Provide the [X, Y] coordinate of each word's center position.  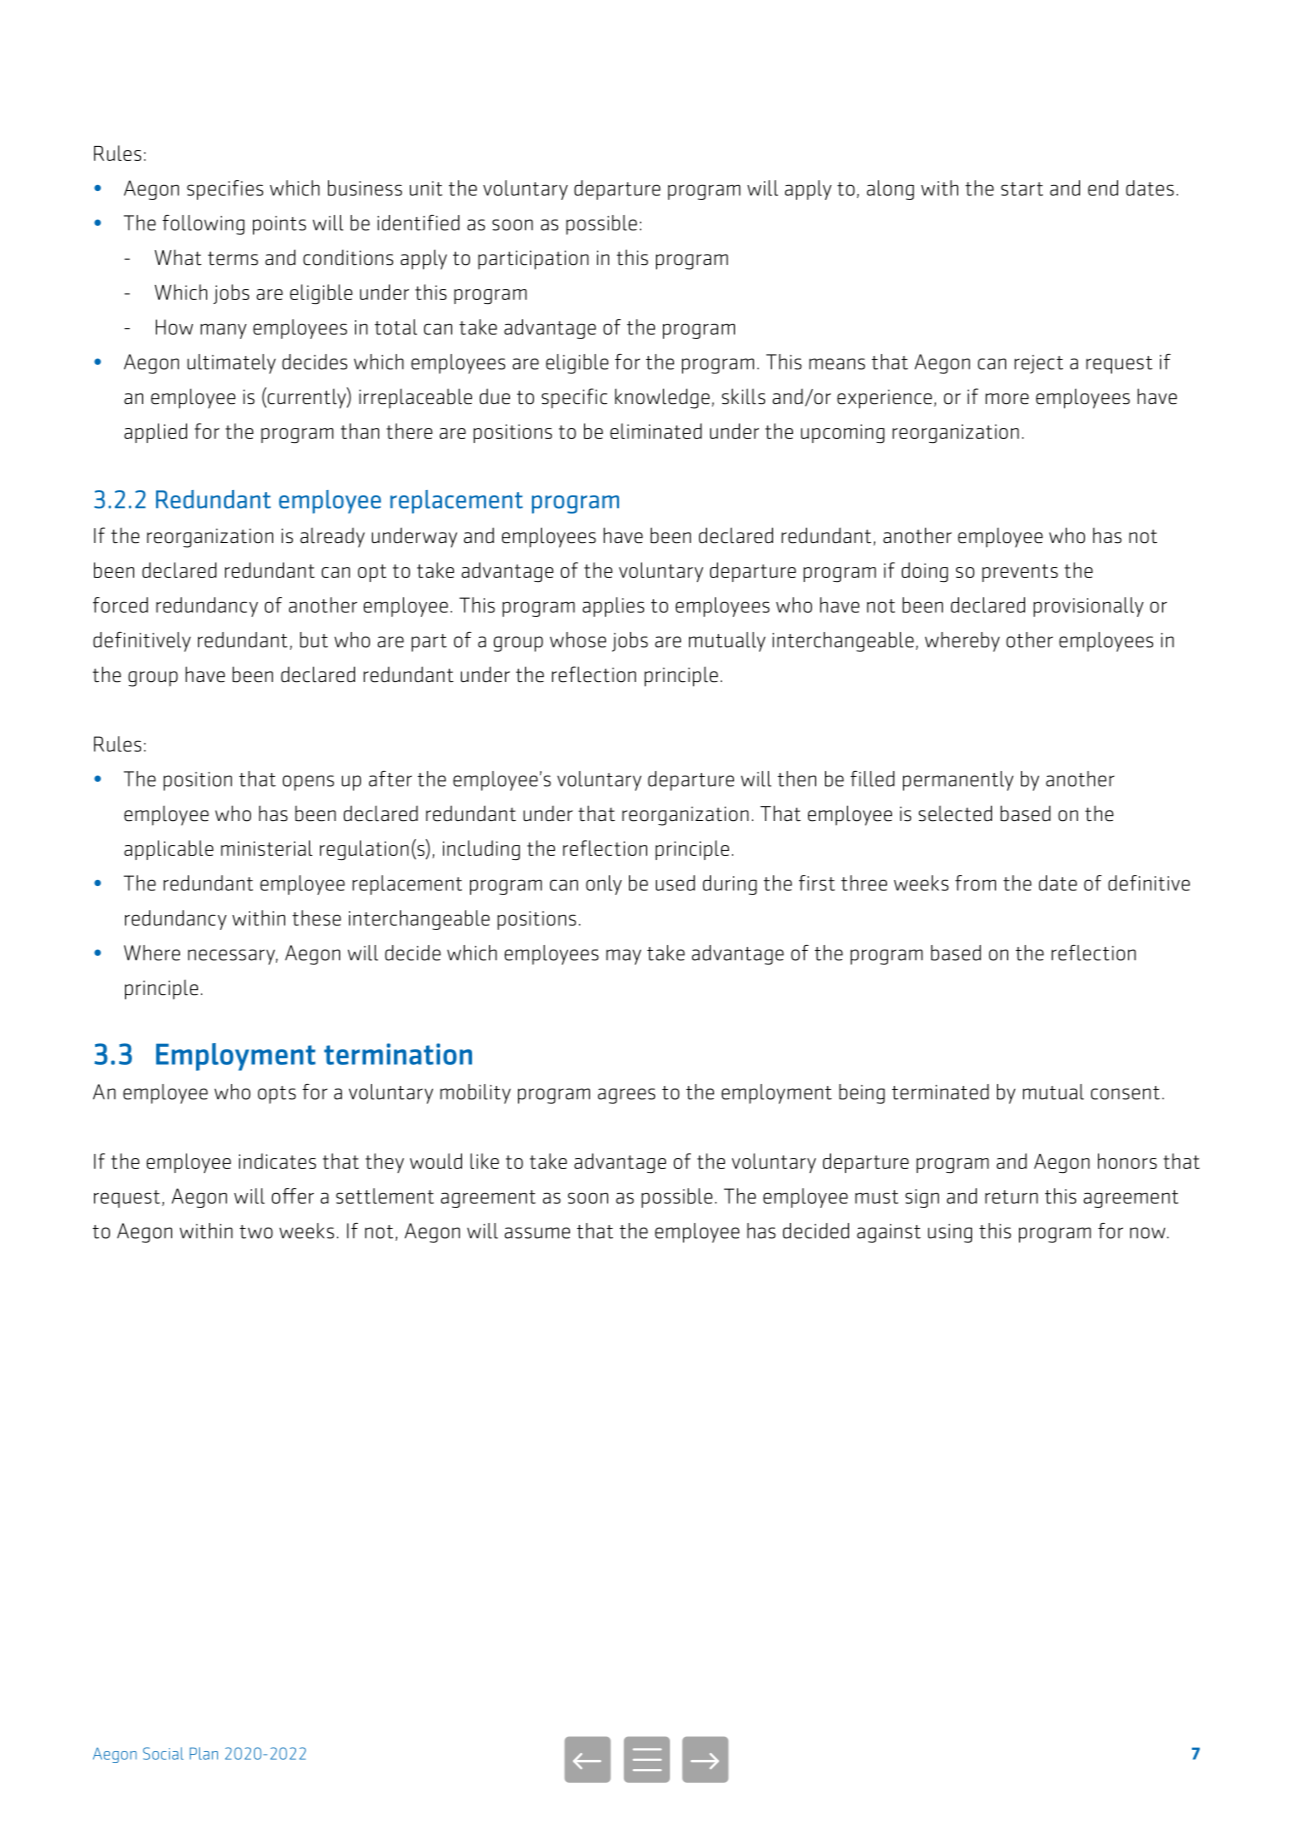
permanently [958, 781]
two [256, 1232]
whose [578, 640]
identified [418, 223]
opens [308, 783]
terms [233, 258]
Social [163, 1753]
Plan [204, 1753]
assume [537, 1233]
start [1022, 189]
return [1011, 1197]
